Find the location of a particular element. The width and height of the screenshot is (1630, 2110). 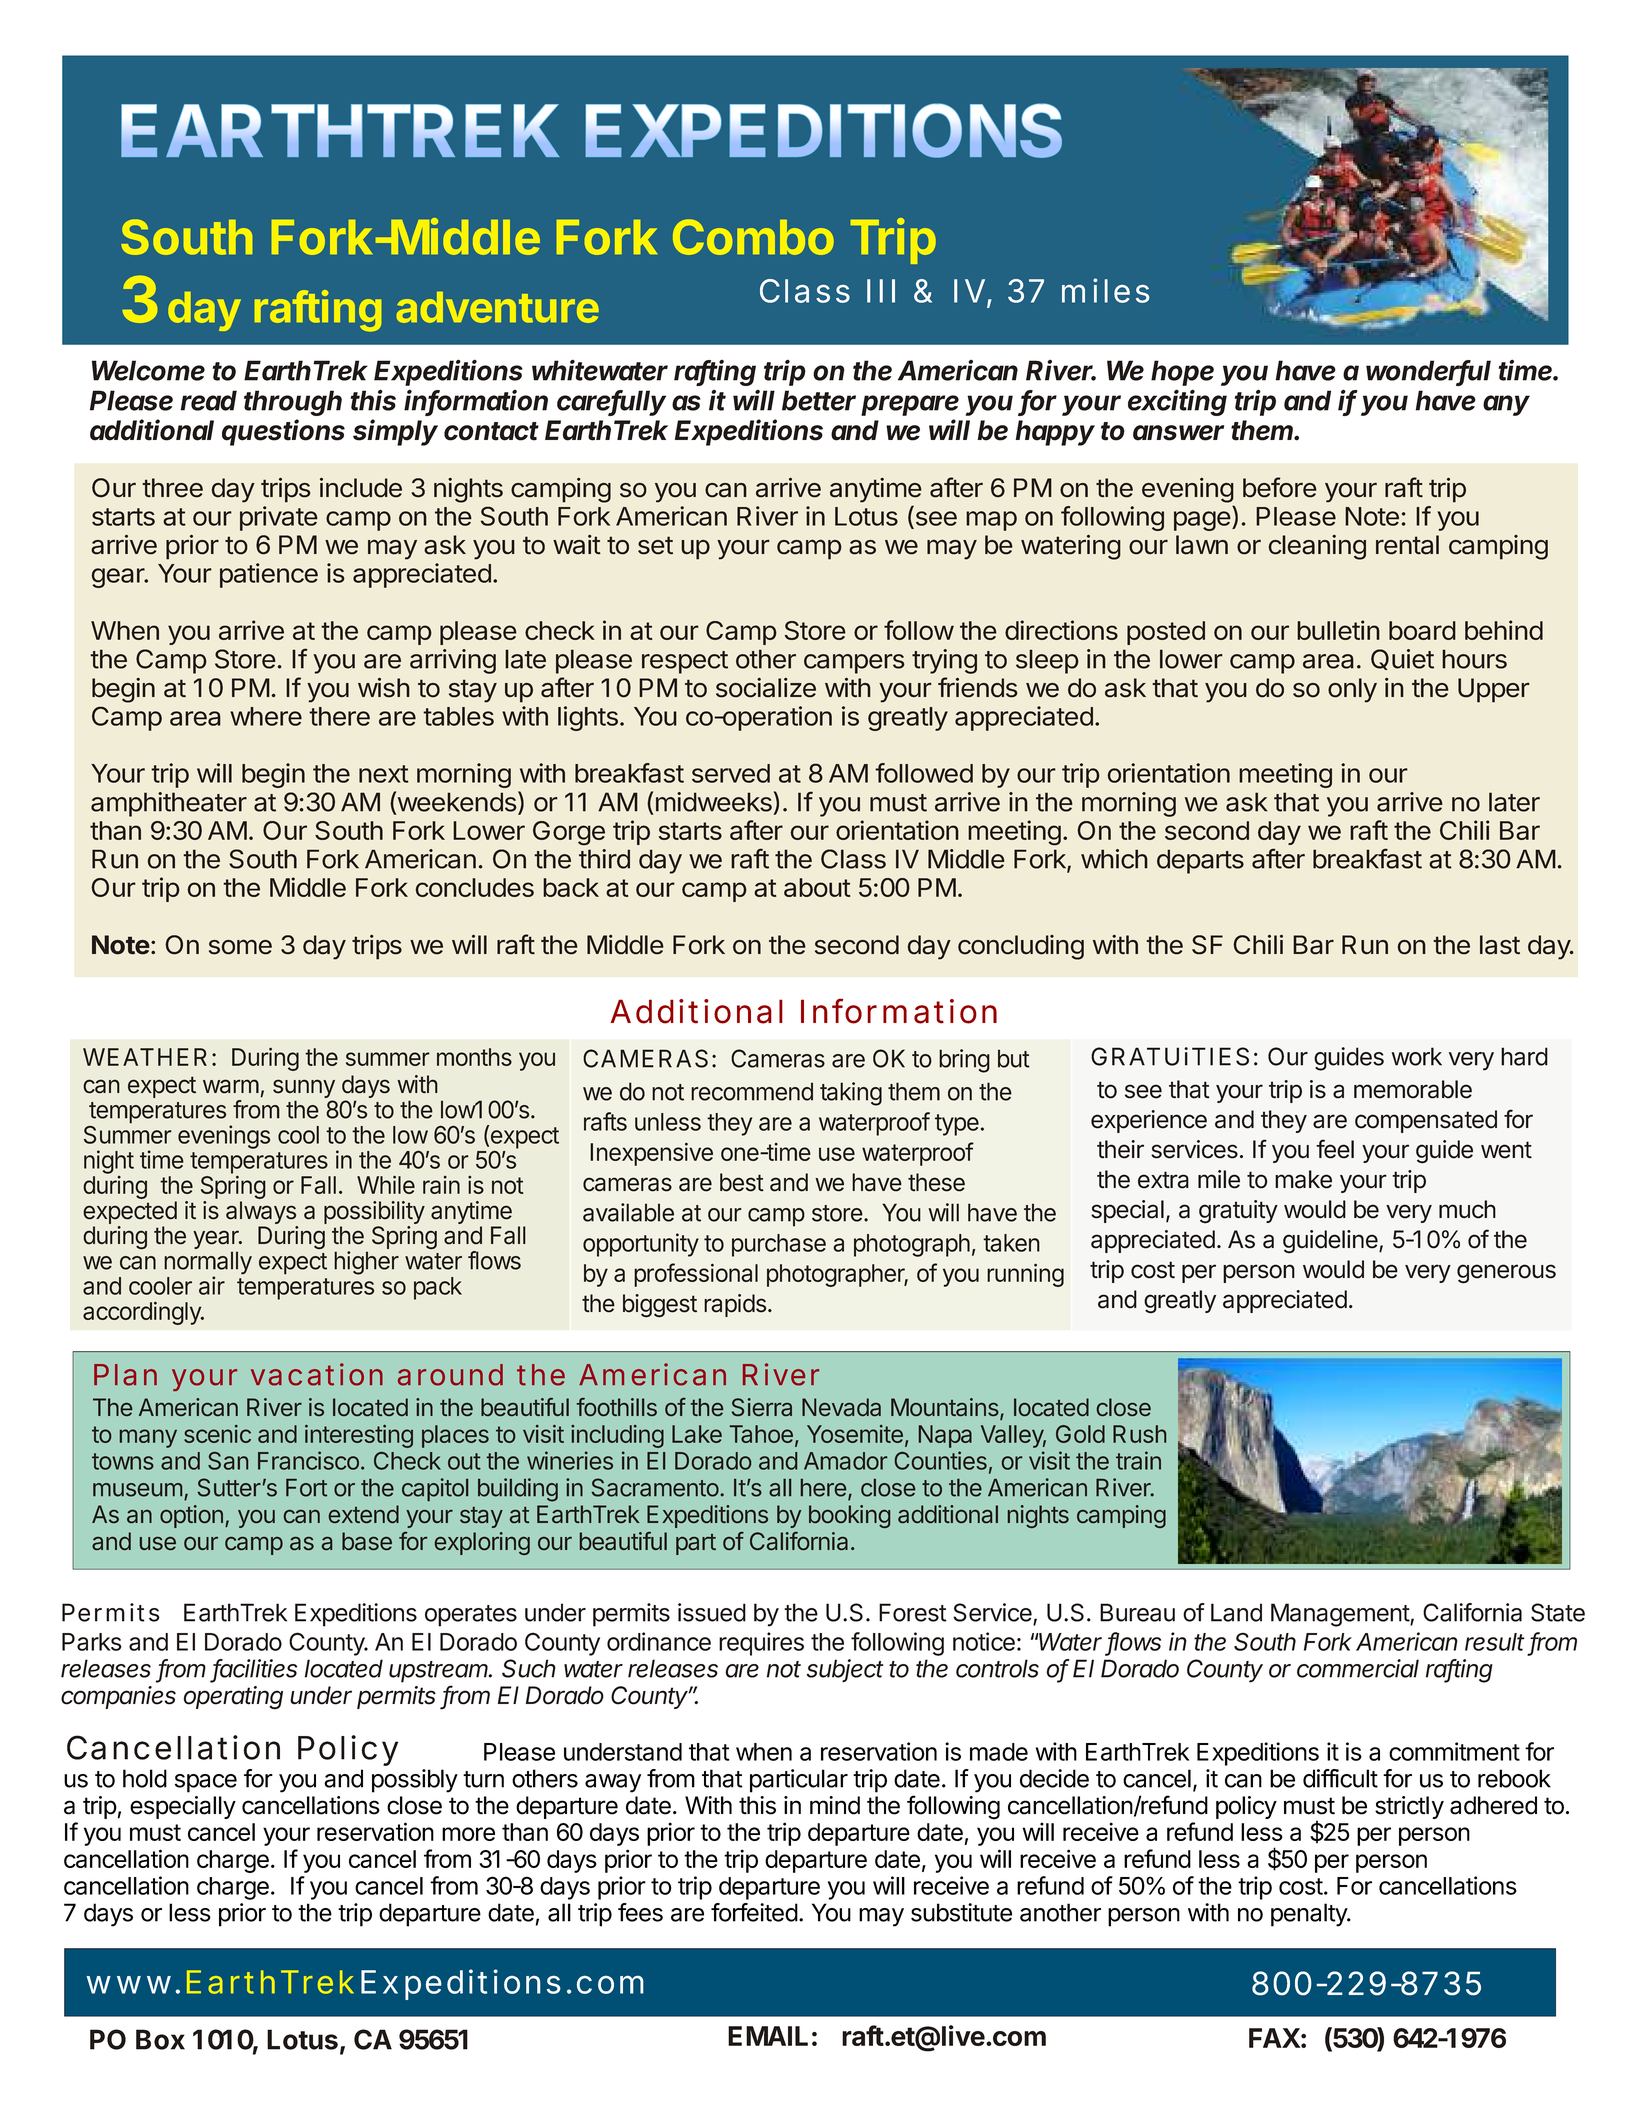

EMAIL is located at coordinates (768, 2036).
